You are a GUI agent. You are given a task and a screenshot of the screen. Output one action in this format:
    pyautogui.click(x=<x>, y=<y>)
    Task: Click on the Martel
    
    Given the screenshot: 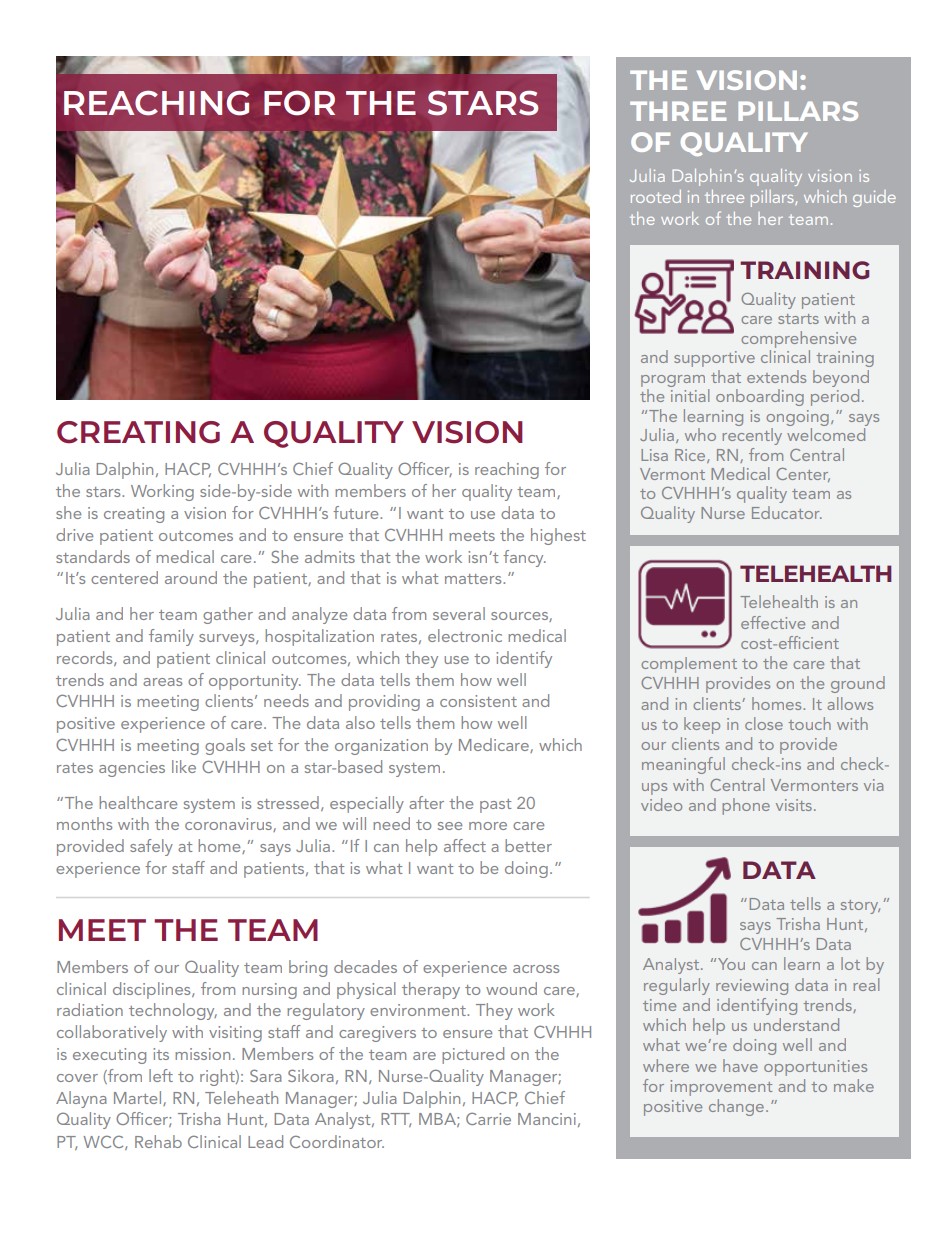 What is the action you would take?
    pyautogui.click(x=139, y=1098)
